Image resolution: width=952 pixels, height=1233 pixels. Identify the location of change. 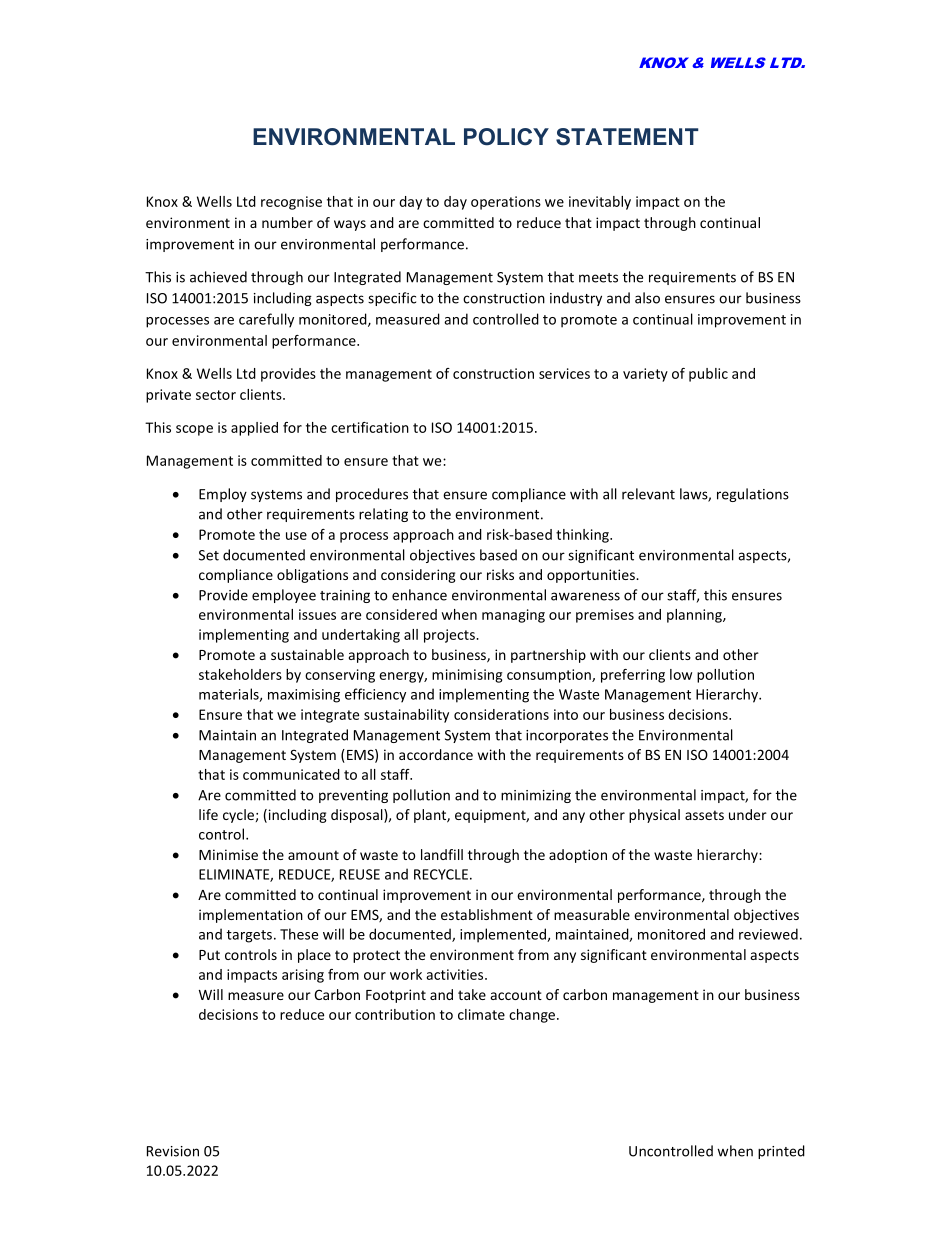
(532, 1016).
